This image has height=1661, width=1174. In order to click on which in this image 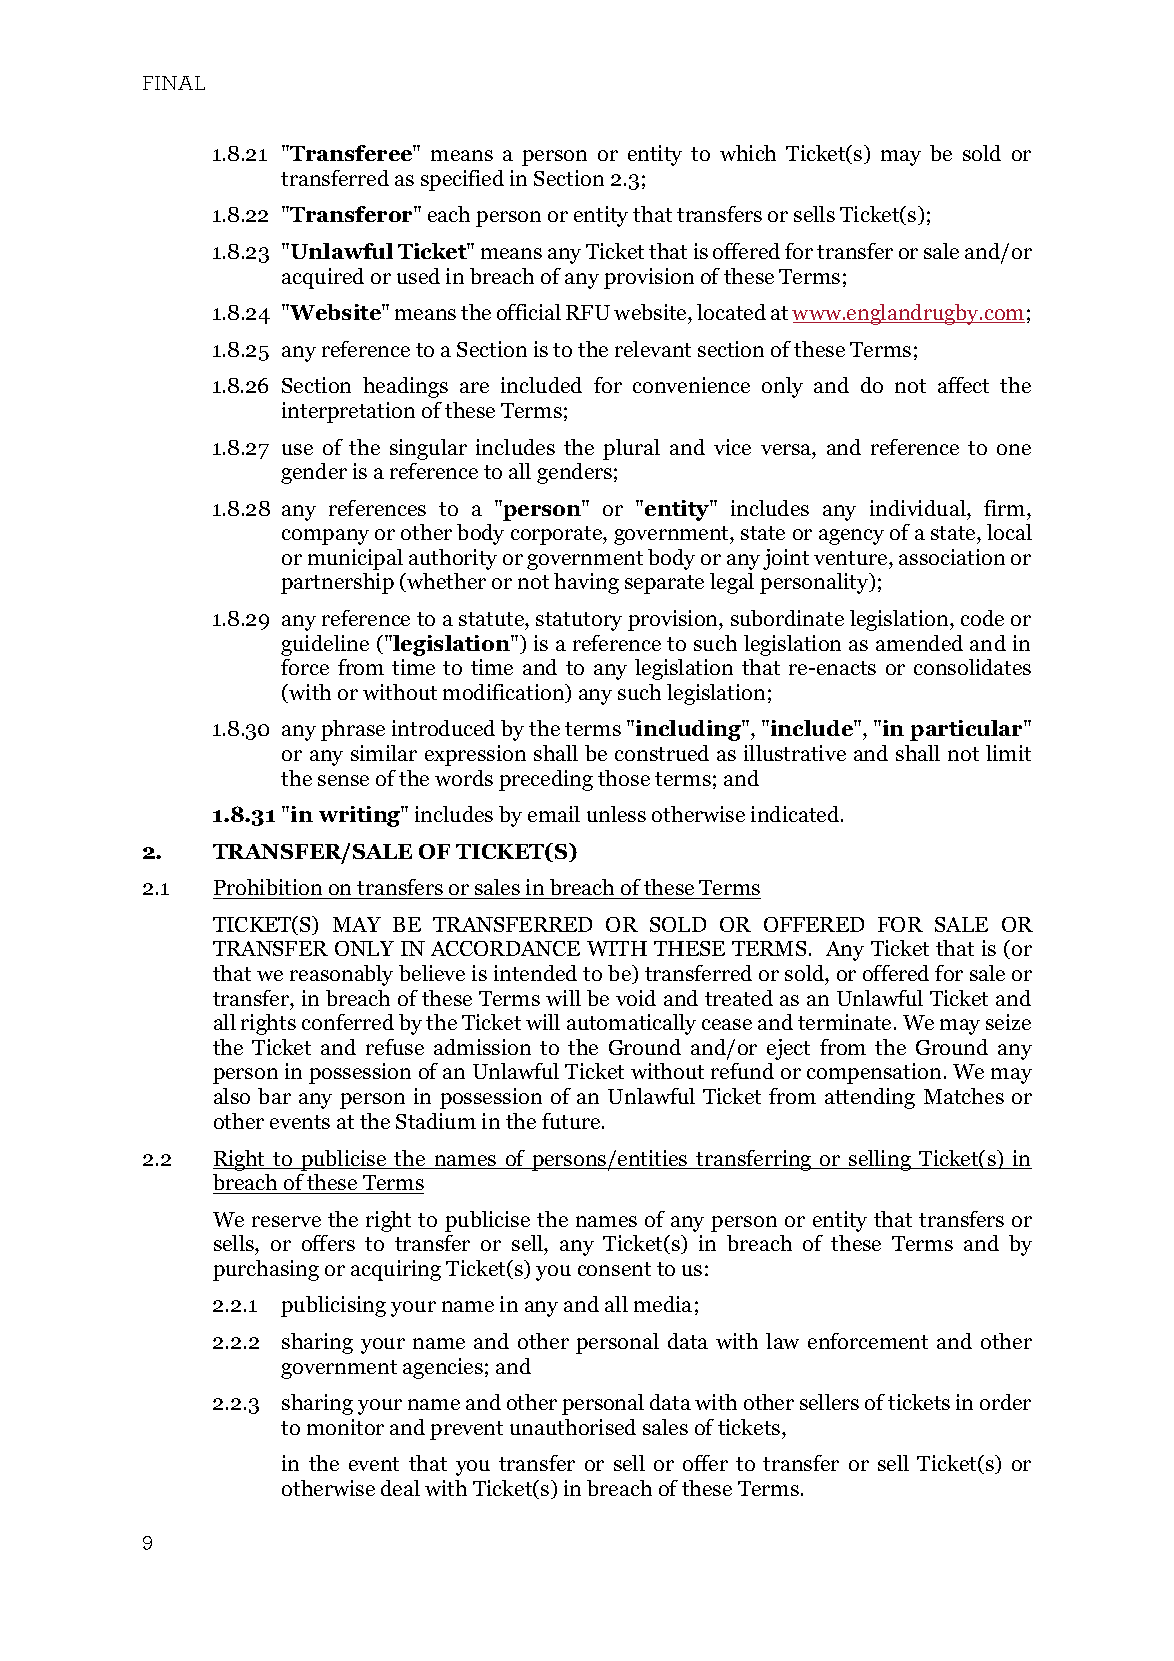, I will do `click(748, 153)`.
